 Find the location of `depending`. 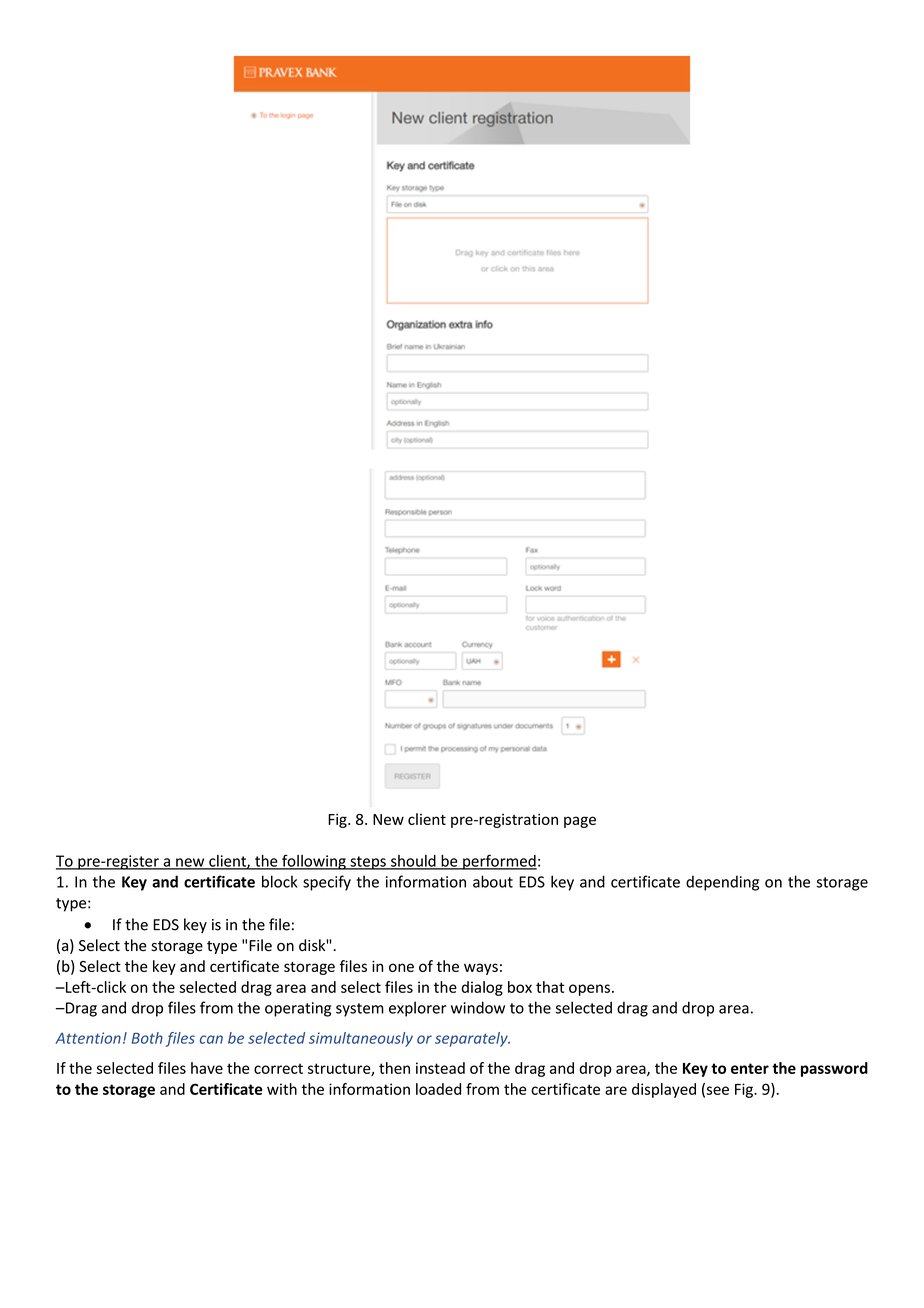

depending is located at coordinates (722, 883).
